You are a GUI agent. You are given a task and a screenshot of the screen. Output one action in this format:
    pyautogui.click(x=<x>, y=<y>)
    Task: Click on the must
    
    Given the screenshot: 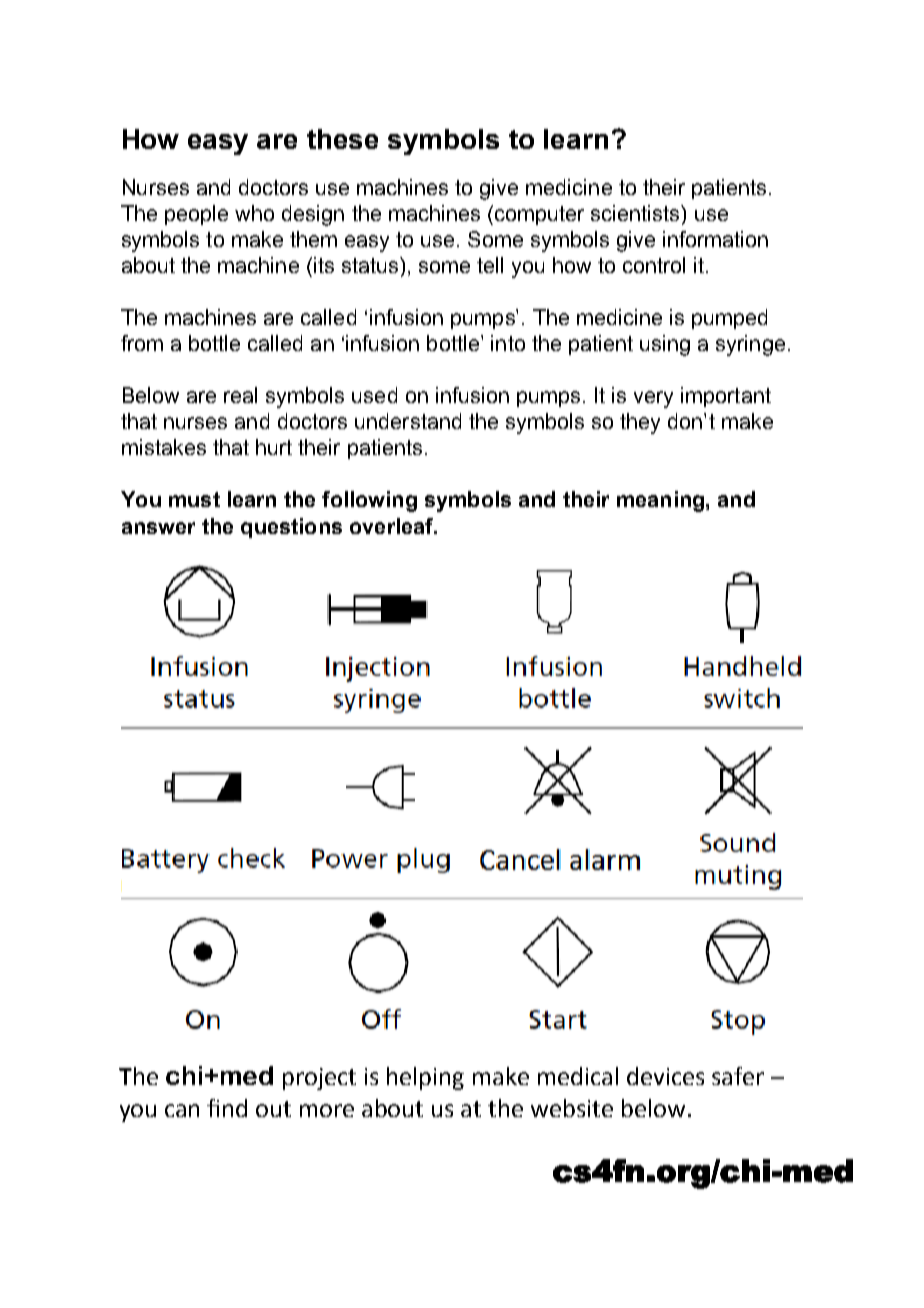 What is the action you would take?
    pyautogui.click(x=194, y=499)
